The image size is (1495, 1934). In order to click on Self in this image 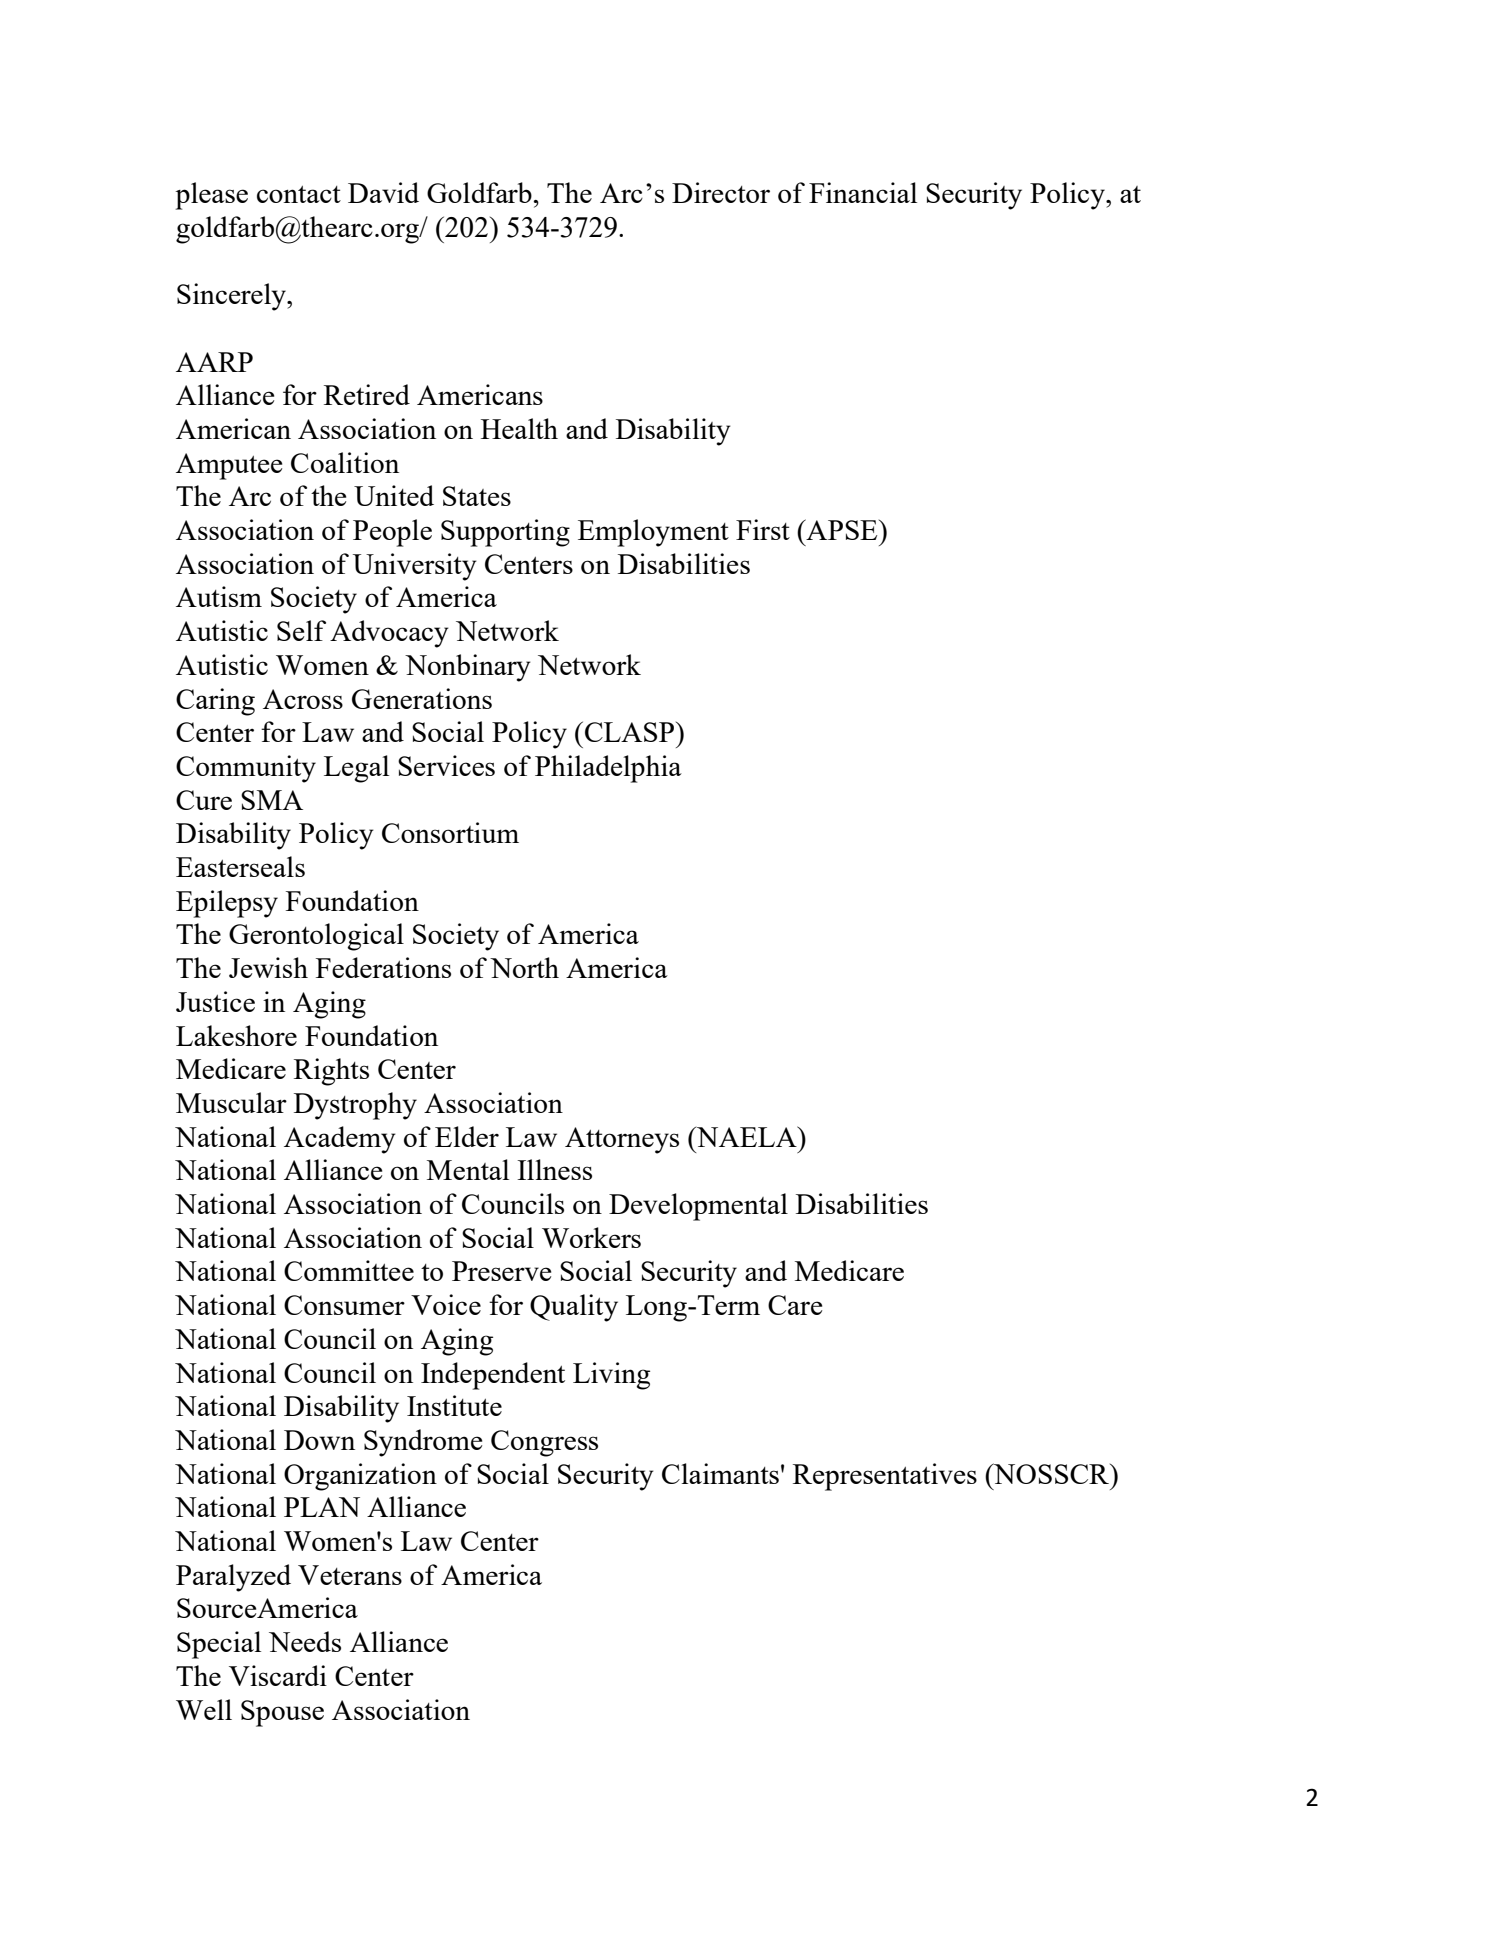, I will do `click(301, 630)`.
